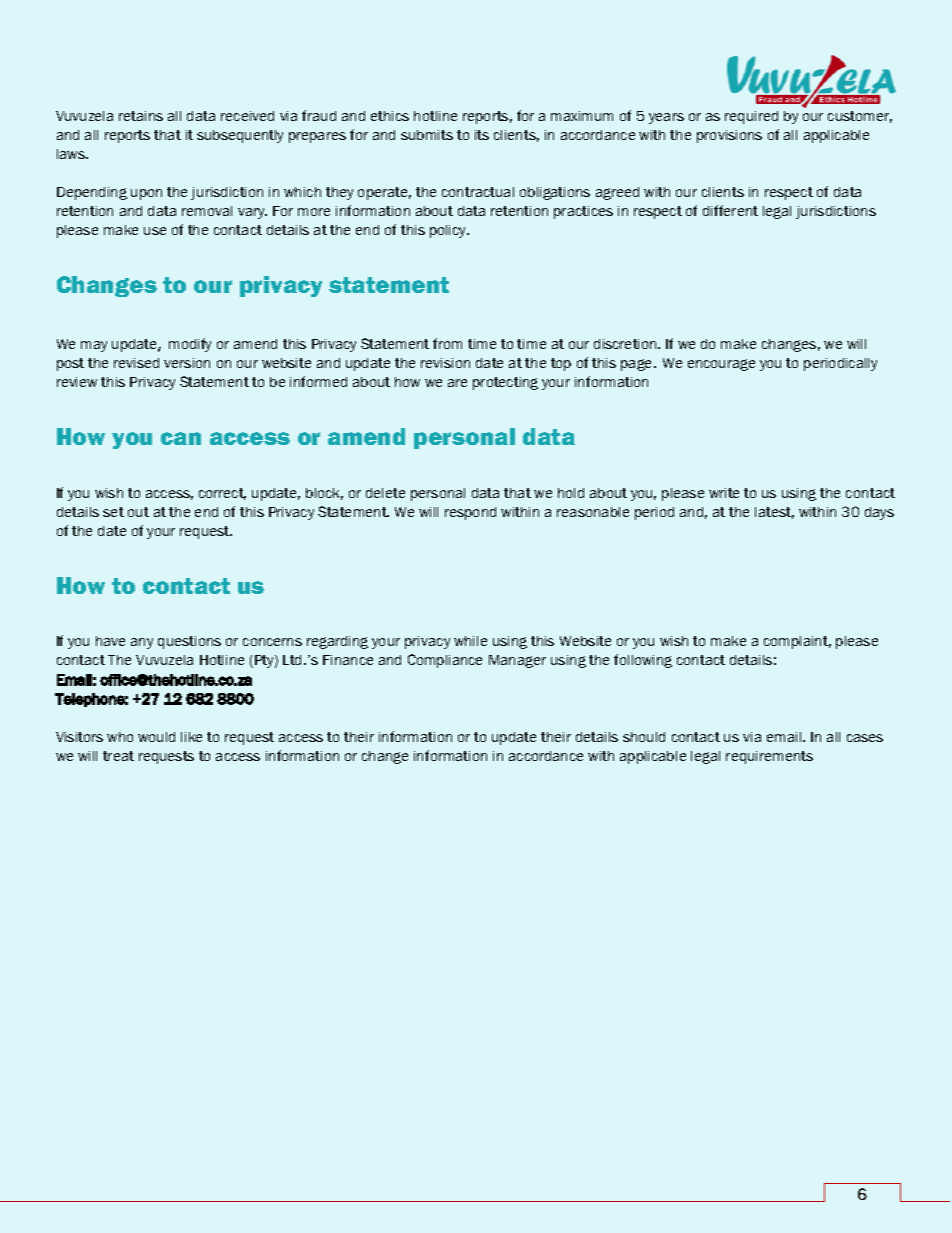  What do you see at coordinates (113, 512) in the screenshot?
I see `set` at bounding box center [113, 512].
